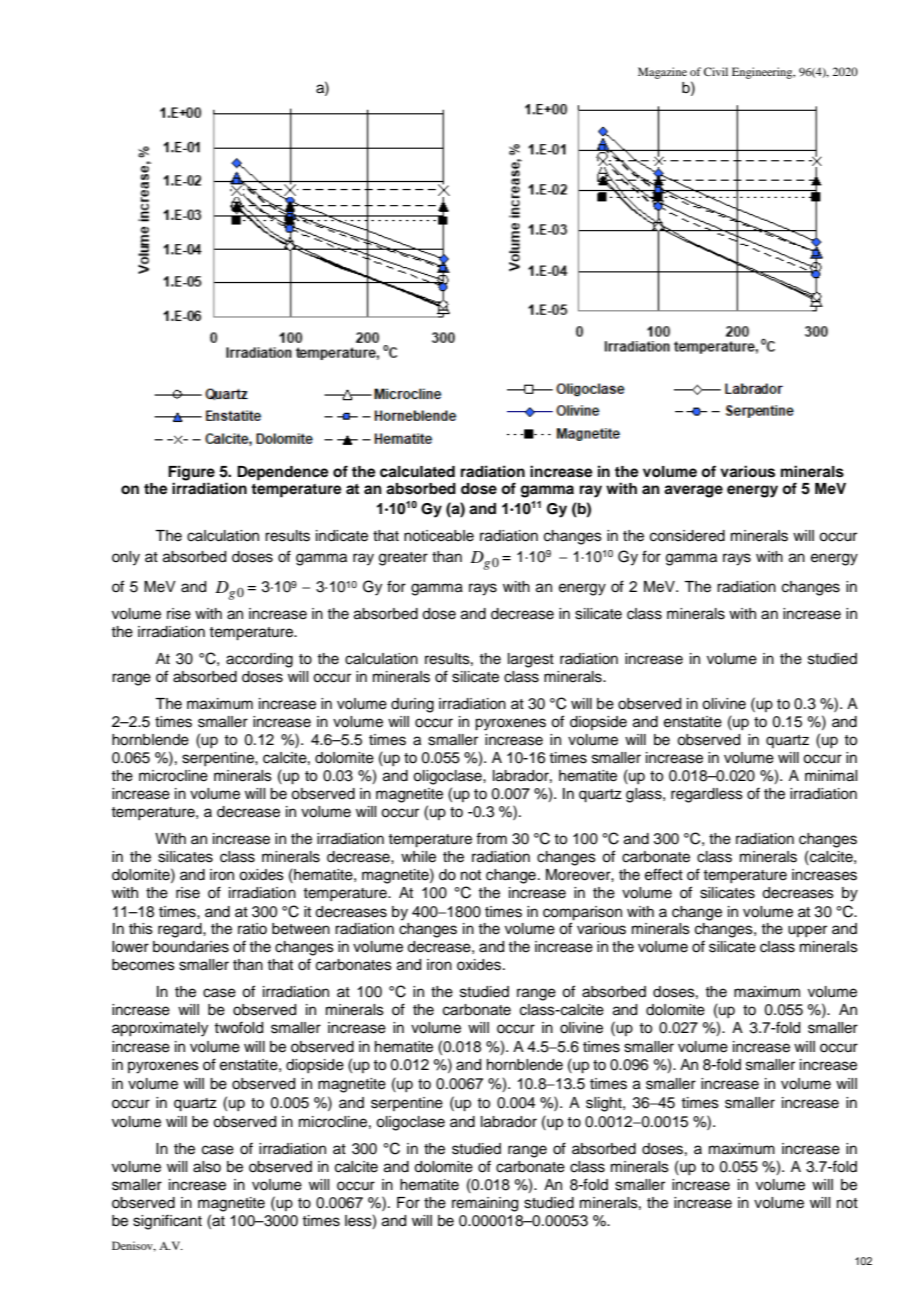 The width and height of the screenshot is (924, 1308). What do you see at coordinates (716, 71) in the screenshot?
I see `Civil` at bounding box center [716, 71].
